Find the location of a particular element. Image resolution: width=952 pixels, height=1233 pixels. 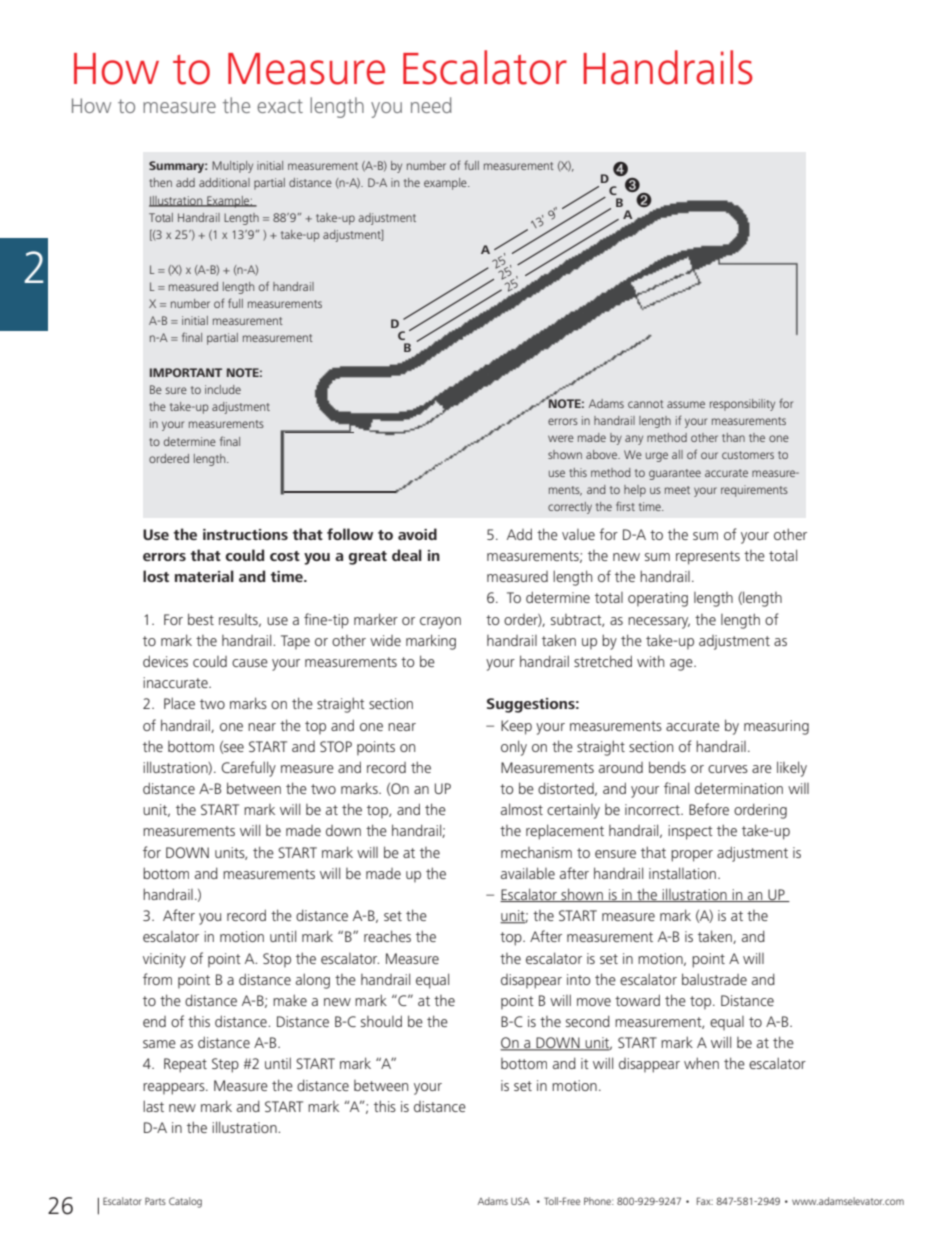

cause is located at coordinates (250, 663).
